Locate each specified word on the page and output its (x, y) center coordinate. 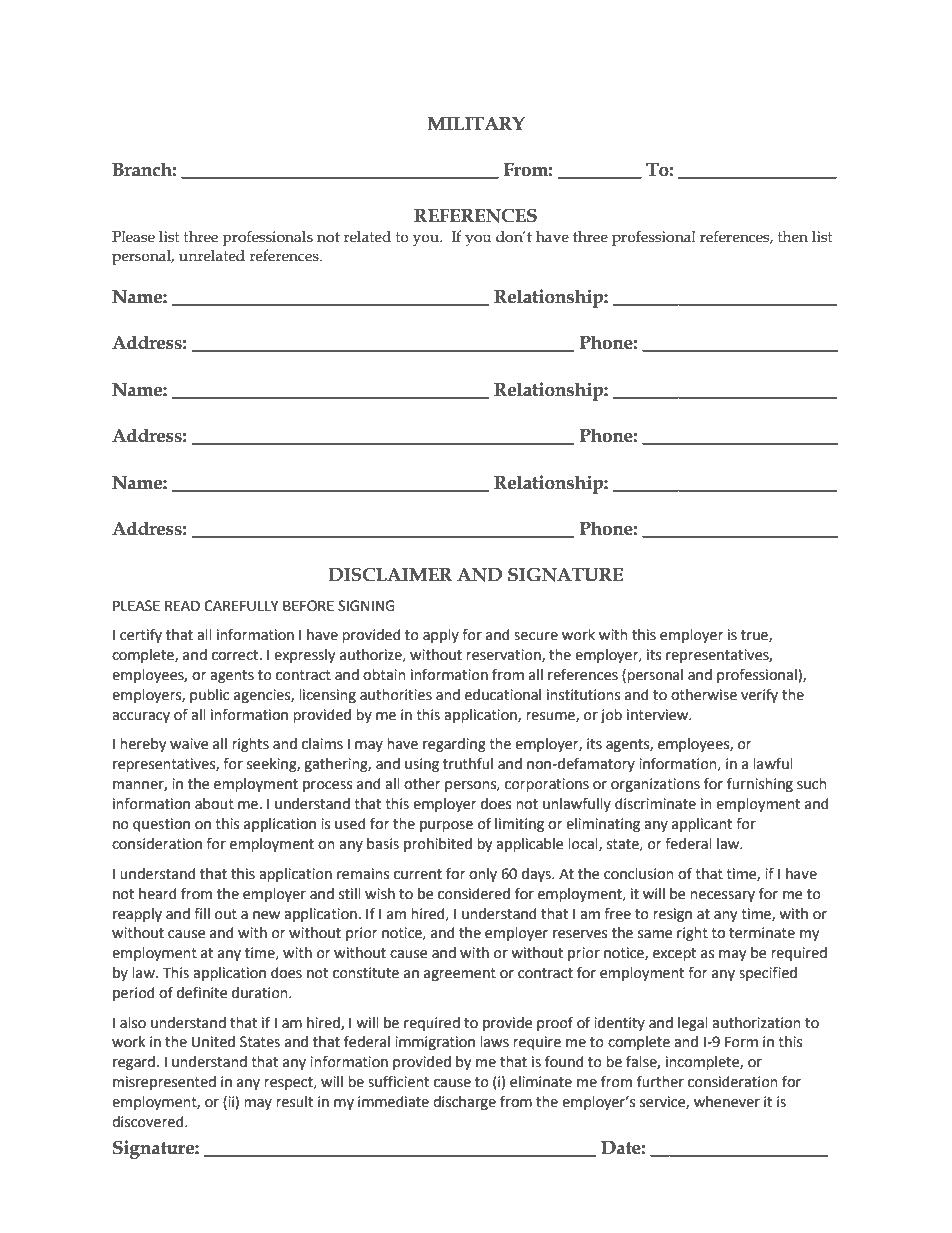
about (214, 804)
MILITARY (476, 123)
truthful (468, 763)
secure (536, 636)
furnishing (760, 784)
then (793, 237)
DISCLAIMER (390, 575)
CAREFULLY (241, 606)
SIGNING (366, 606)
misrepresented (164, 1083)
